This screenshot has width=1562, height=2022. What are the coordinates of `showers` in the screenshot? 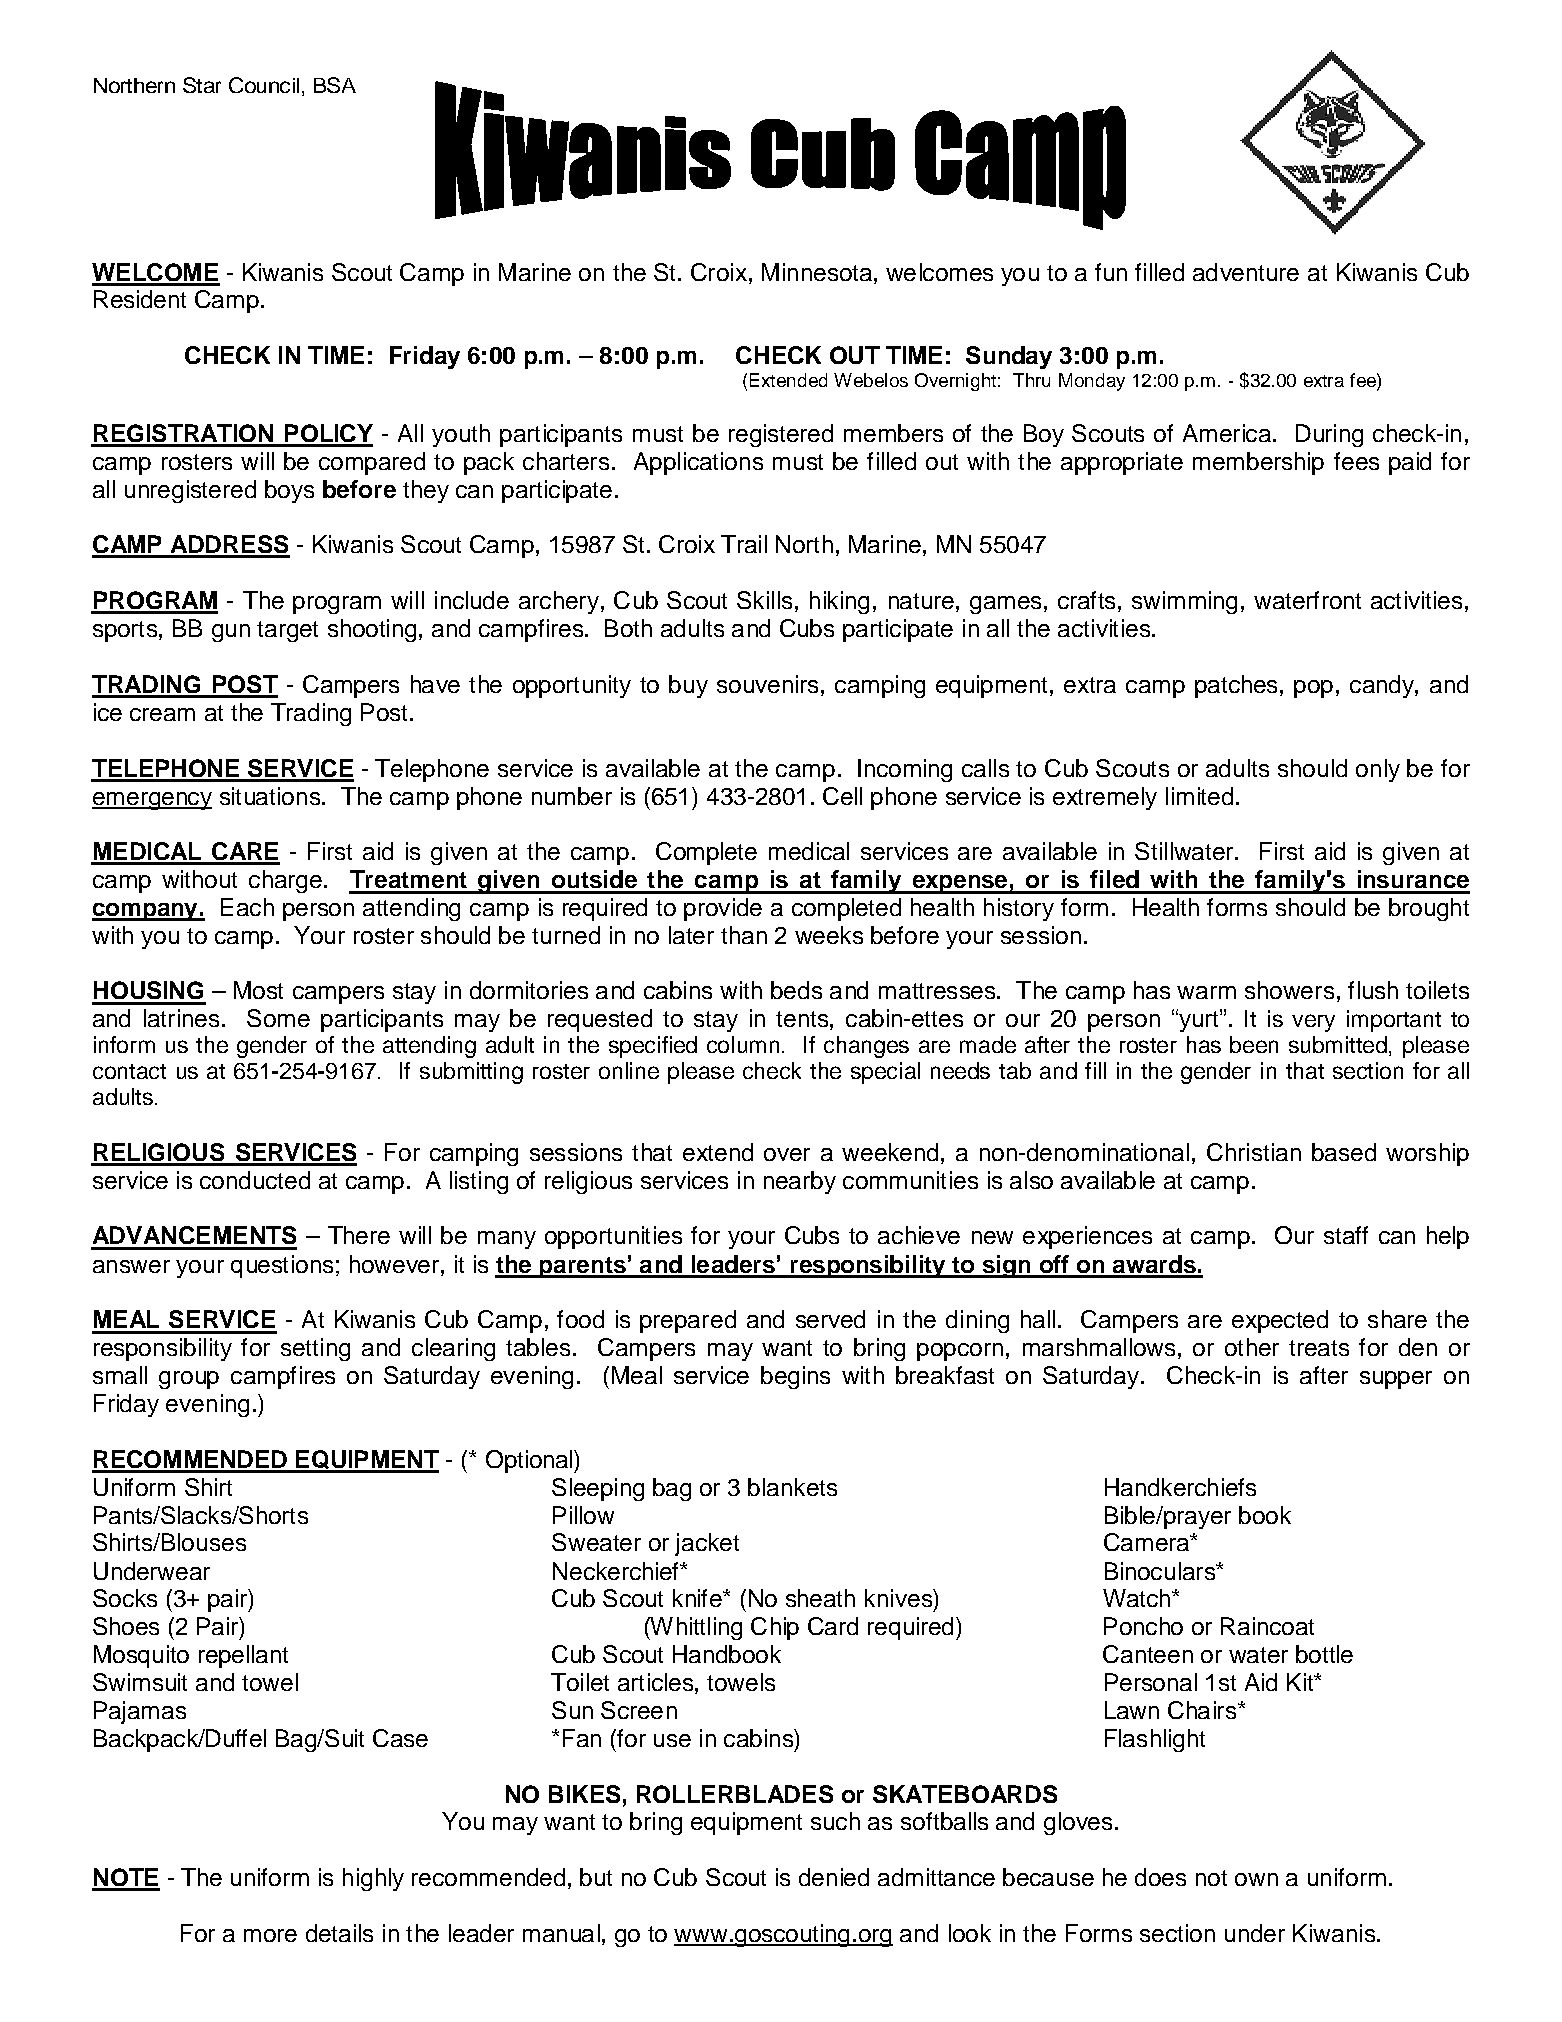 It's located at (1289, 990).
